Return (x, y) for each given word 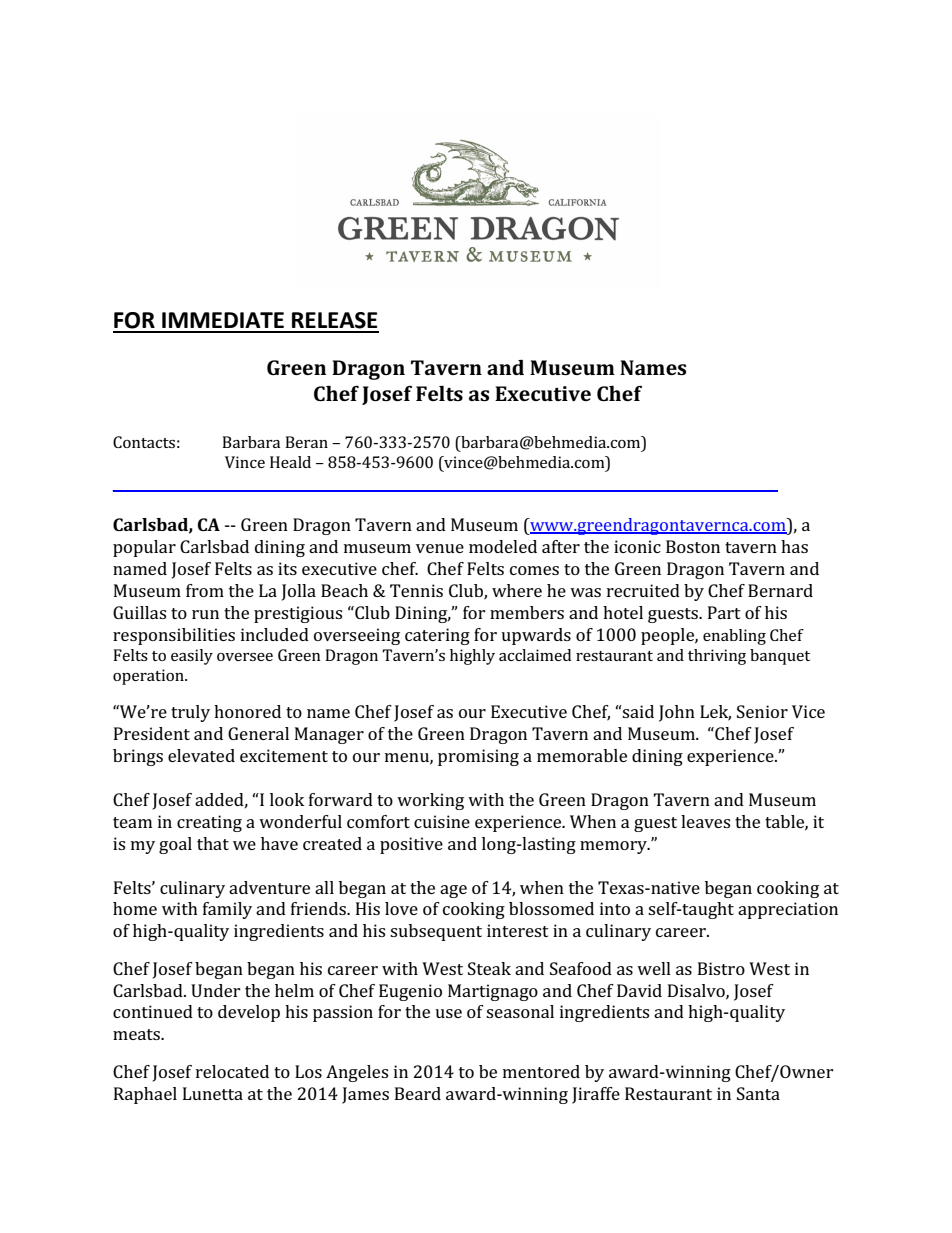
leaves (705, 821)
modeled (503, 546)
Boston (693, 546)
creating (209, 823)
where (517, 590)
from (205, 590)
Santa (758, 1093)
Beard (418, 1093)
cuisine (442, 821)
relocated (232, 1071)
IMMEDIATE (223, 320)
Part (724, 612)
